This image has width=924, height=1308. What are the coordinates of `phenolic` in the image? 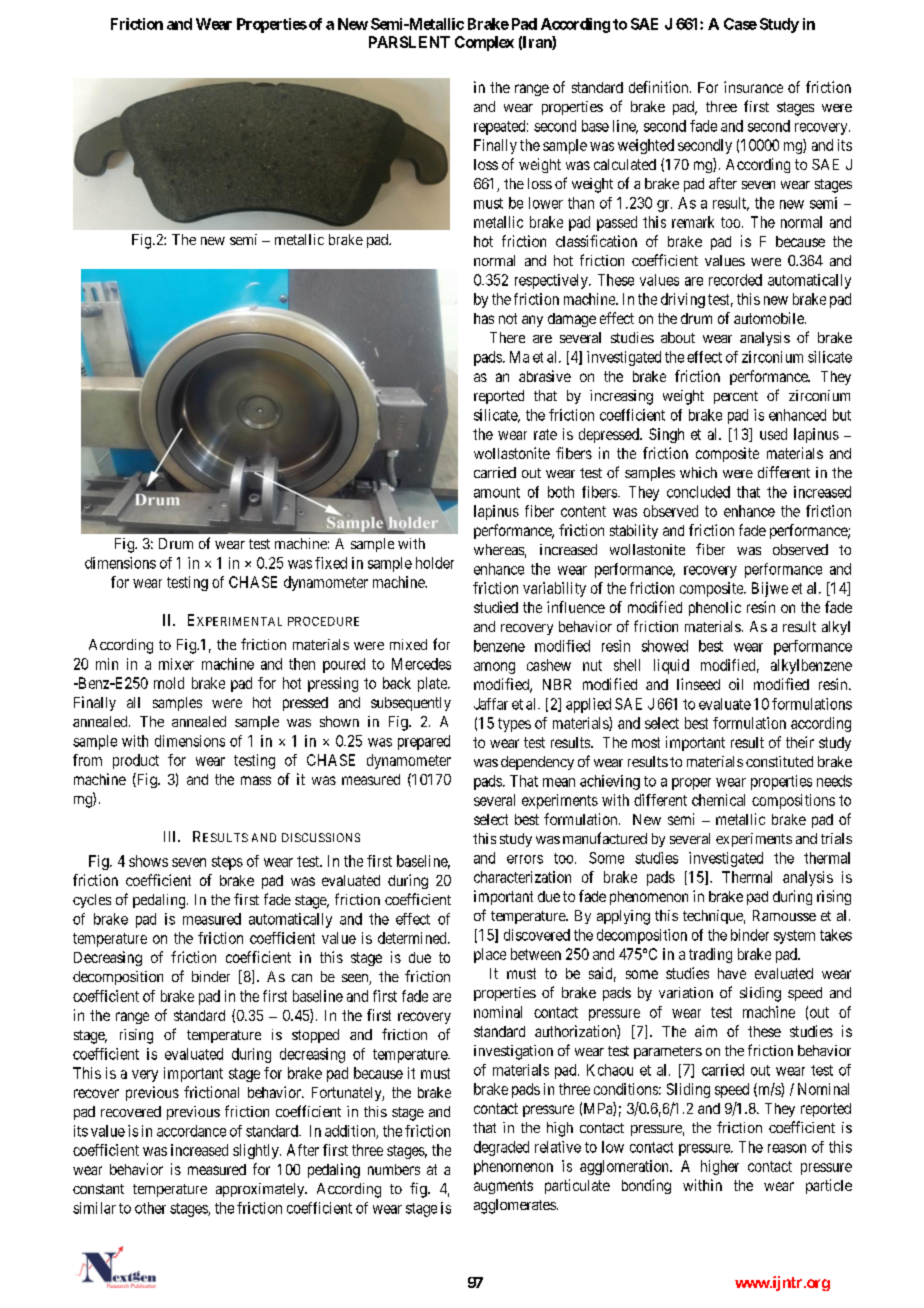 It's located at (715, 608).
